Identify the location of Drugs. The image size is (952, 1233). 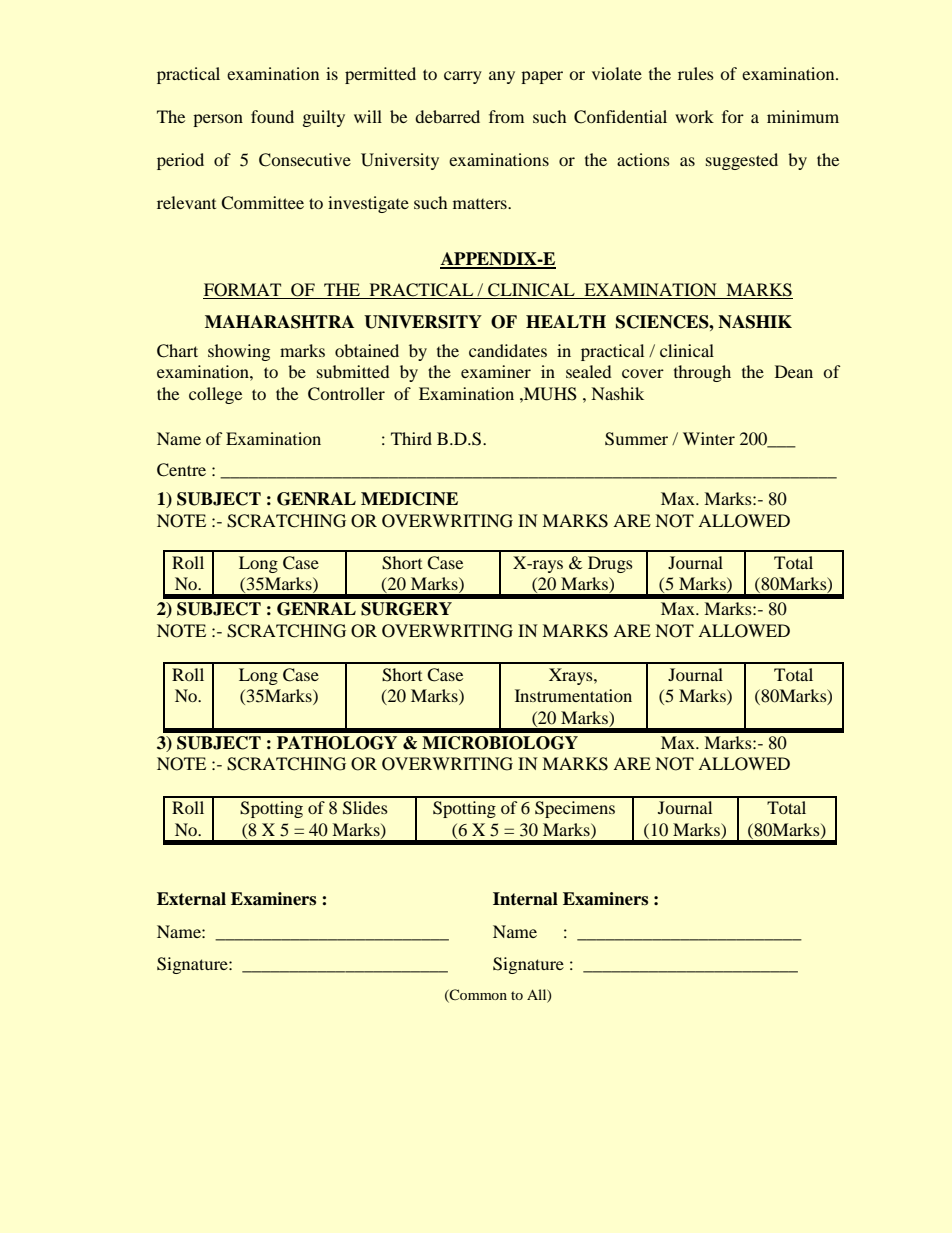
(610, 564).
